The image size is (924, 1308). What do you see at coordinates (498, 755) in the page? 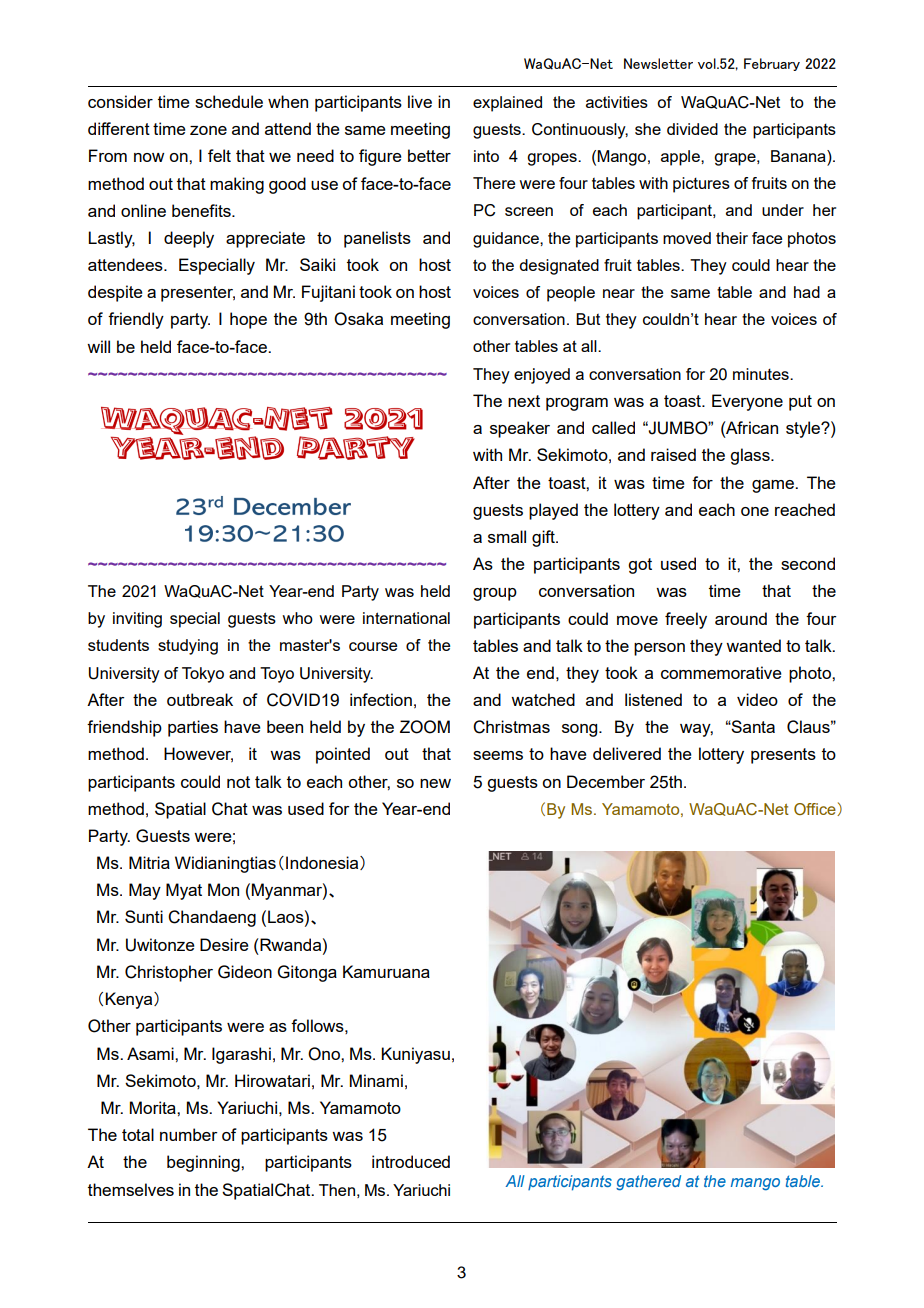
I see `seems` at bounding box center [498, 755].
